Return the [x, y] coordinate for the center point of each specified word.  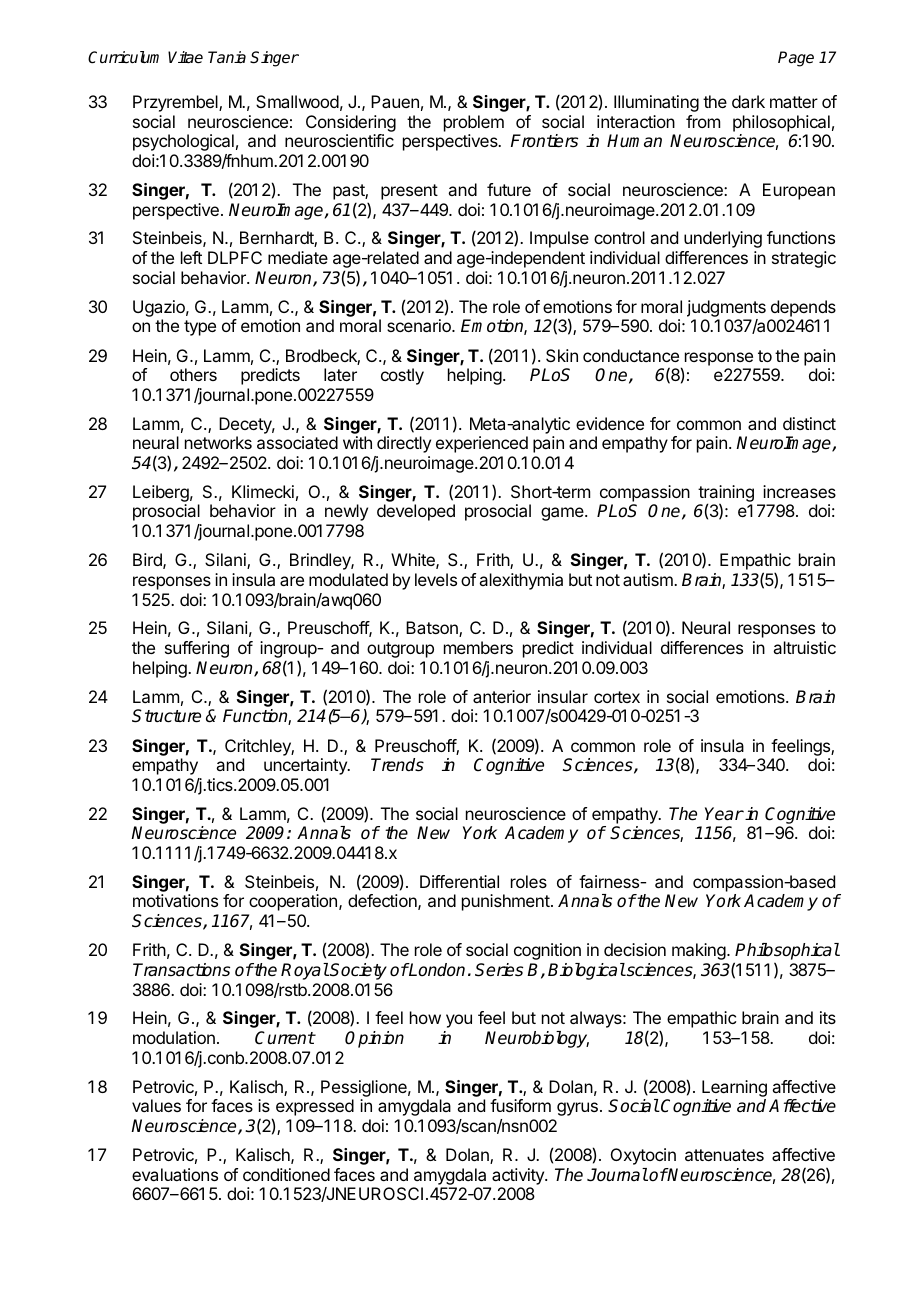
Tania [227, 57]
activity [519, 1176]
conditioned [286, 1174]
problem [474, 123]
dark [748, 101]
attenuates [724, 1155]
